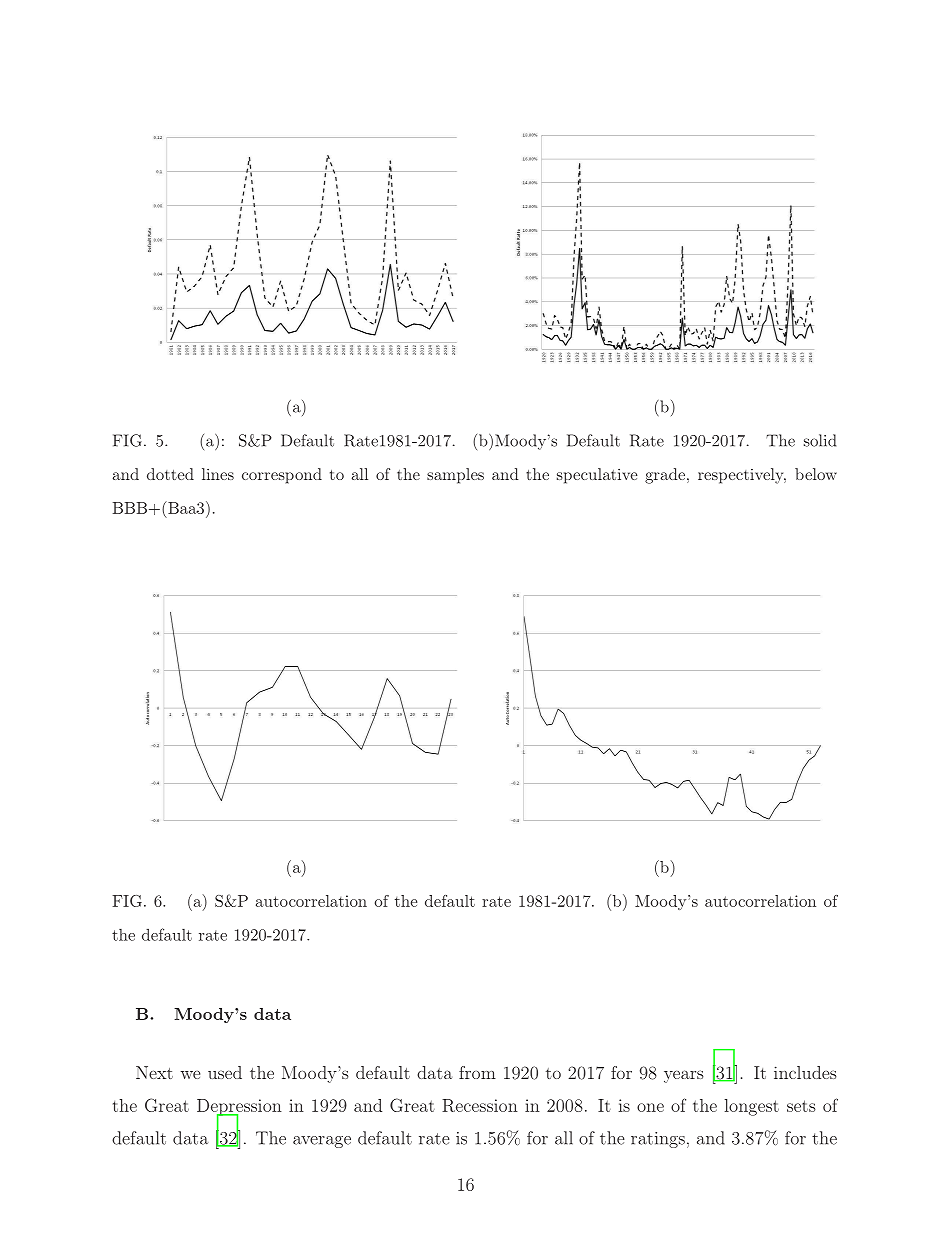 The image size is (952, 1233). What do you see at coordinates (225, 1072) in the page?
I see `used` at bounding box center [225, 1072].
